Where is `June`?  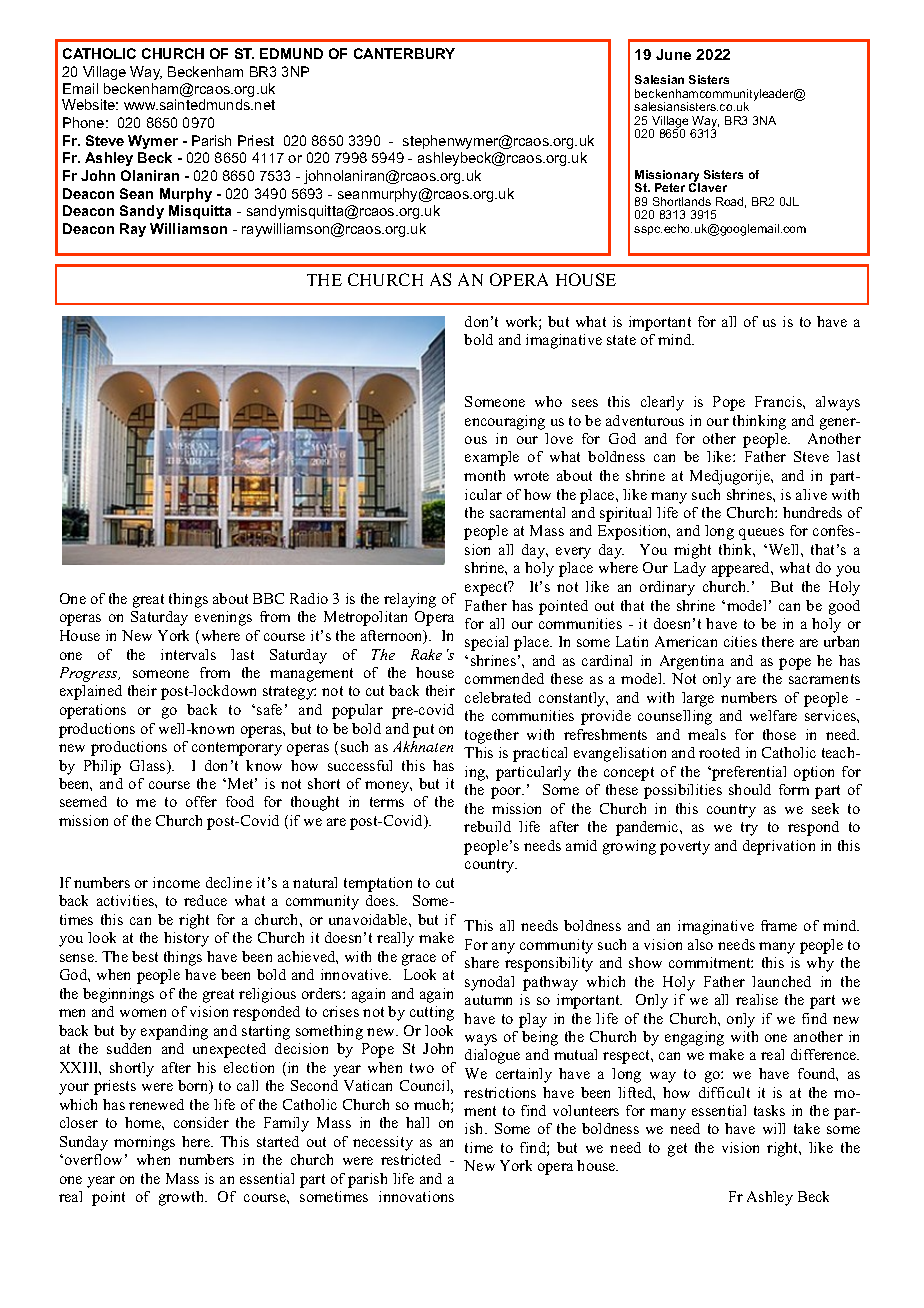 June is located at coordinates (673, 54).
